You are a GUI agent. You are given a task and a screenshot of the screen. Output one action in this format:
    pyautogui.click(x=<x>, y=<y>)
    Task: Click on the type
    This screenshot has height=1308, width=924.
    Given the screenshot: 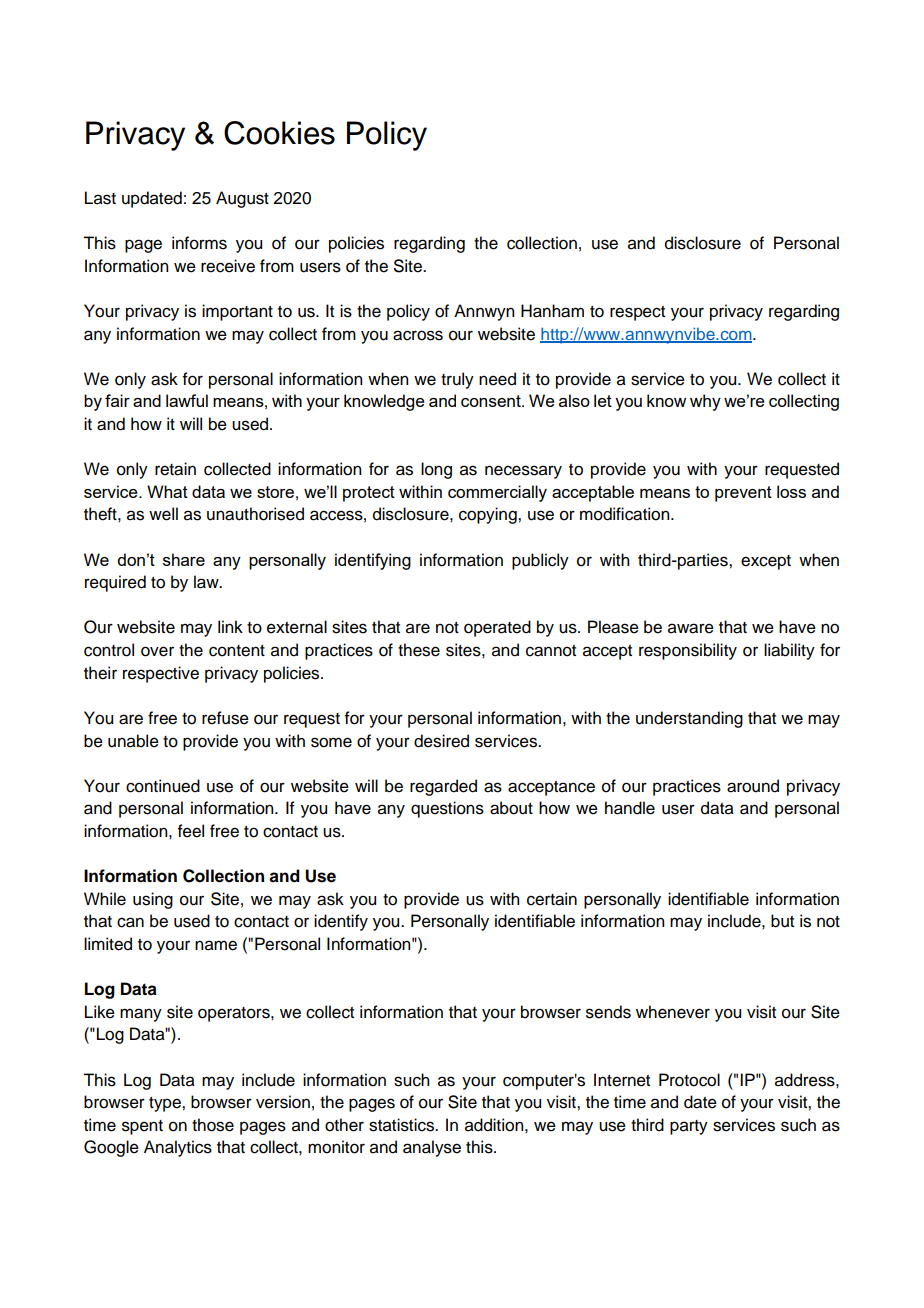 What is the action you would take?
    pyautogui.click(x=166, y=1104)
